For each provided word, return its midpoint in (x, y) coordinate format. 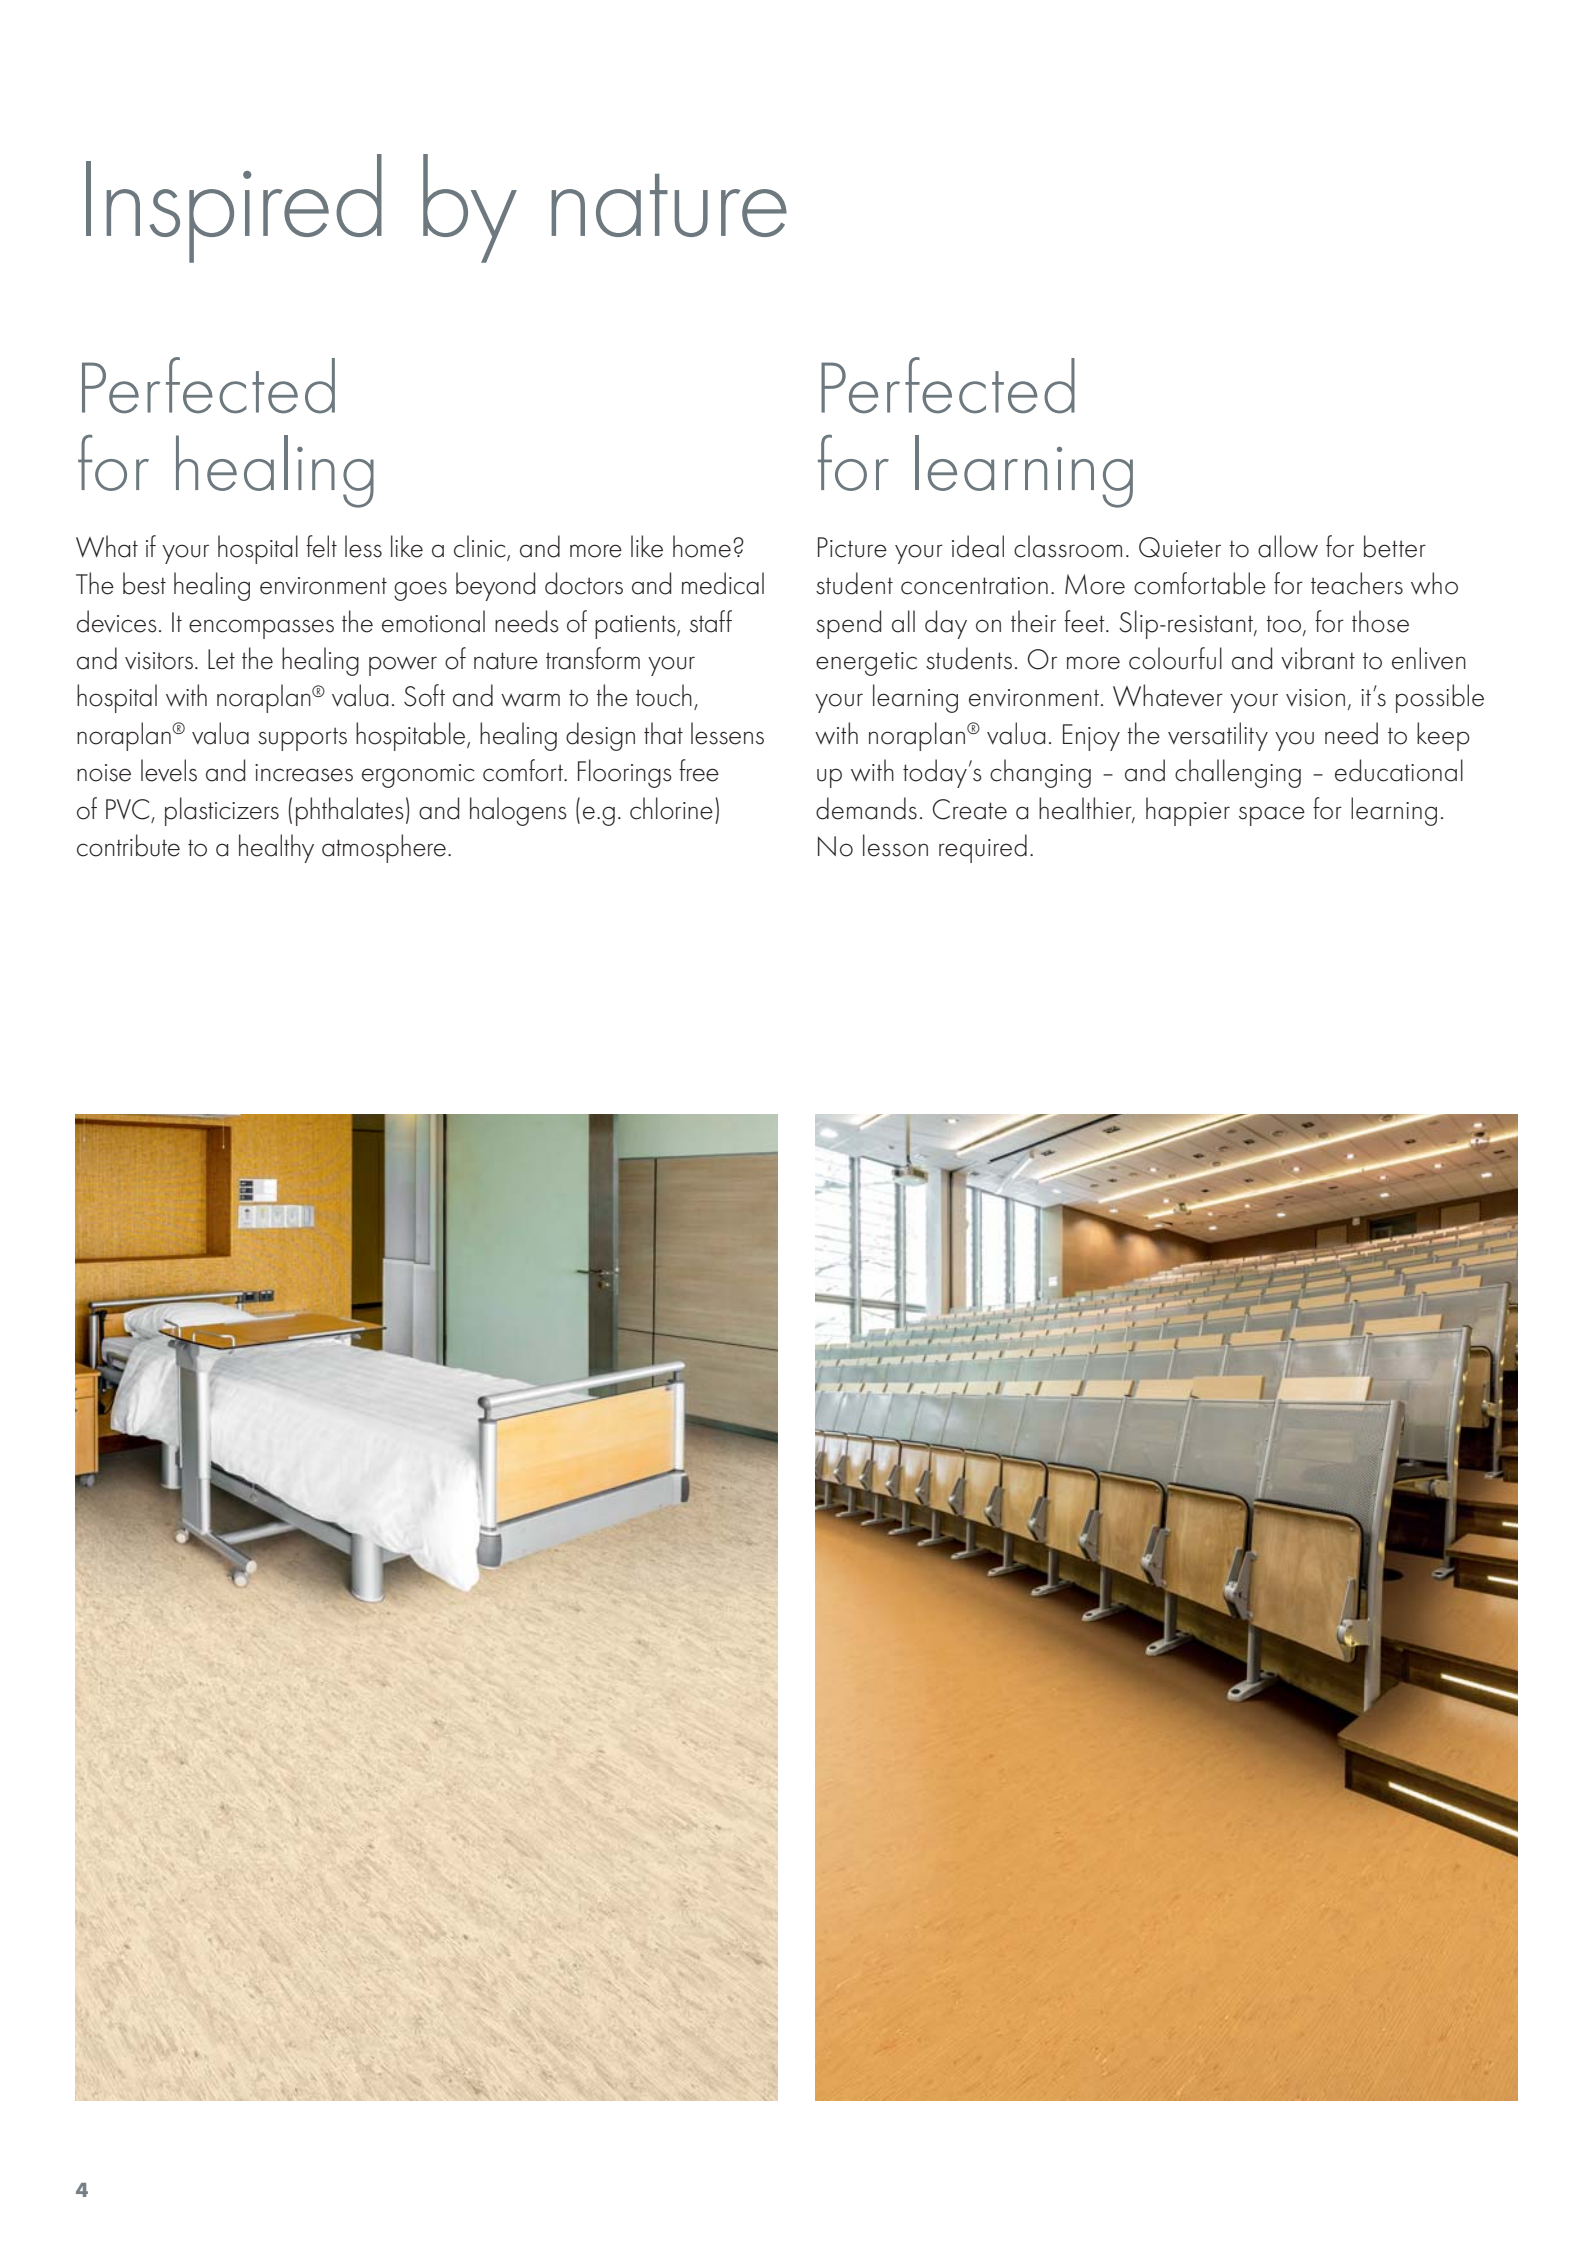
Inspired (234, 208)
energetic (866, 664)
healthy (276, 848)
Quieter (1180, 547)
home (702, 546)
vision (1315, 698)
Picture (852, 547)
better (1395, 546)
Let (221, 659)
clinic (481, 547)
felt (321, 546)
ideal (978, 546)
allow (1288, 546)
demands (866, 808)
